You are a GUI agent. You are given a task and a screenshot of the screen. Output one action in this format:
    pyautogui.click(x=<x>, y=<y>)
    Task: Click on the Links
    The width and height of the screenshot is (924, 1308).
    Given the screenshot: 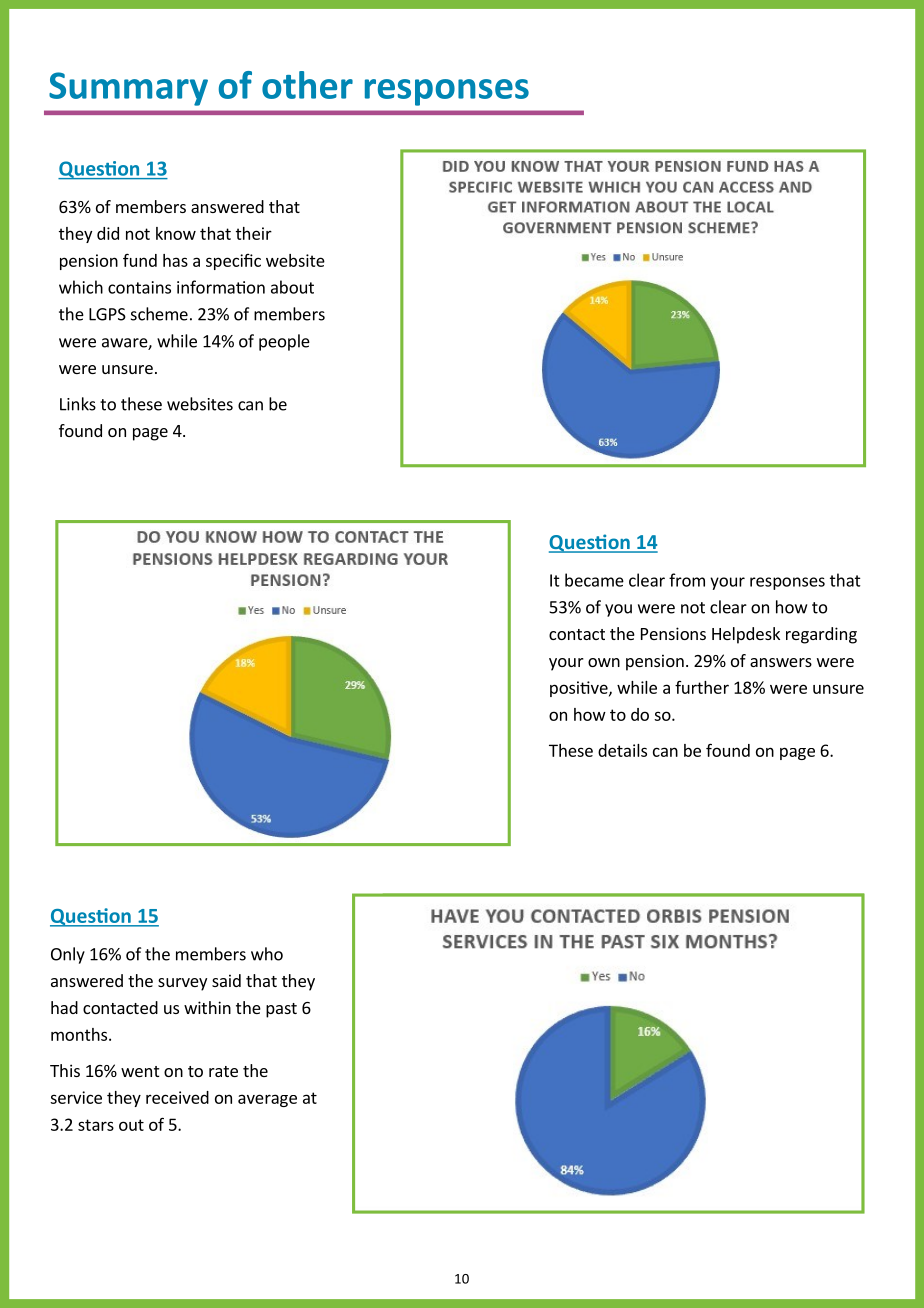 What is the action you would take?
    pyautogui.click(x=78, y=404)
